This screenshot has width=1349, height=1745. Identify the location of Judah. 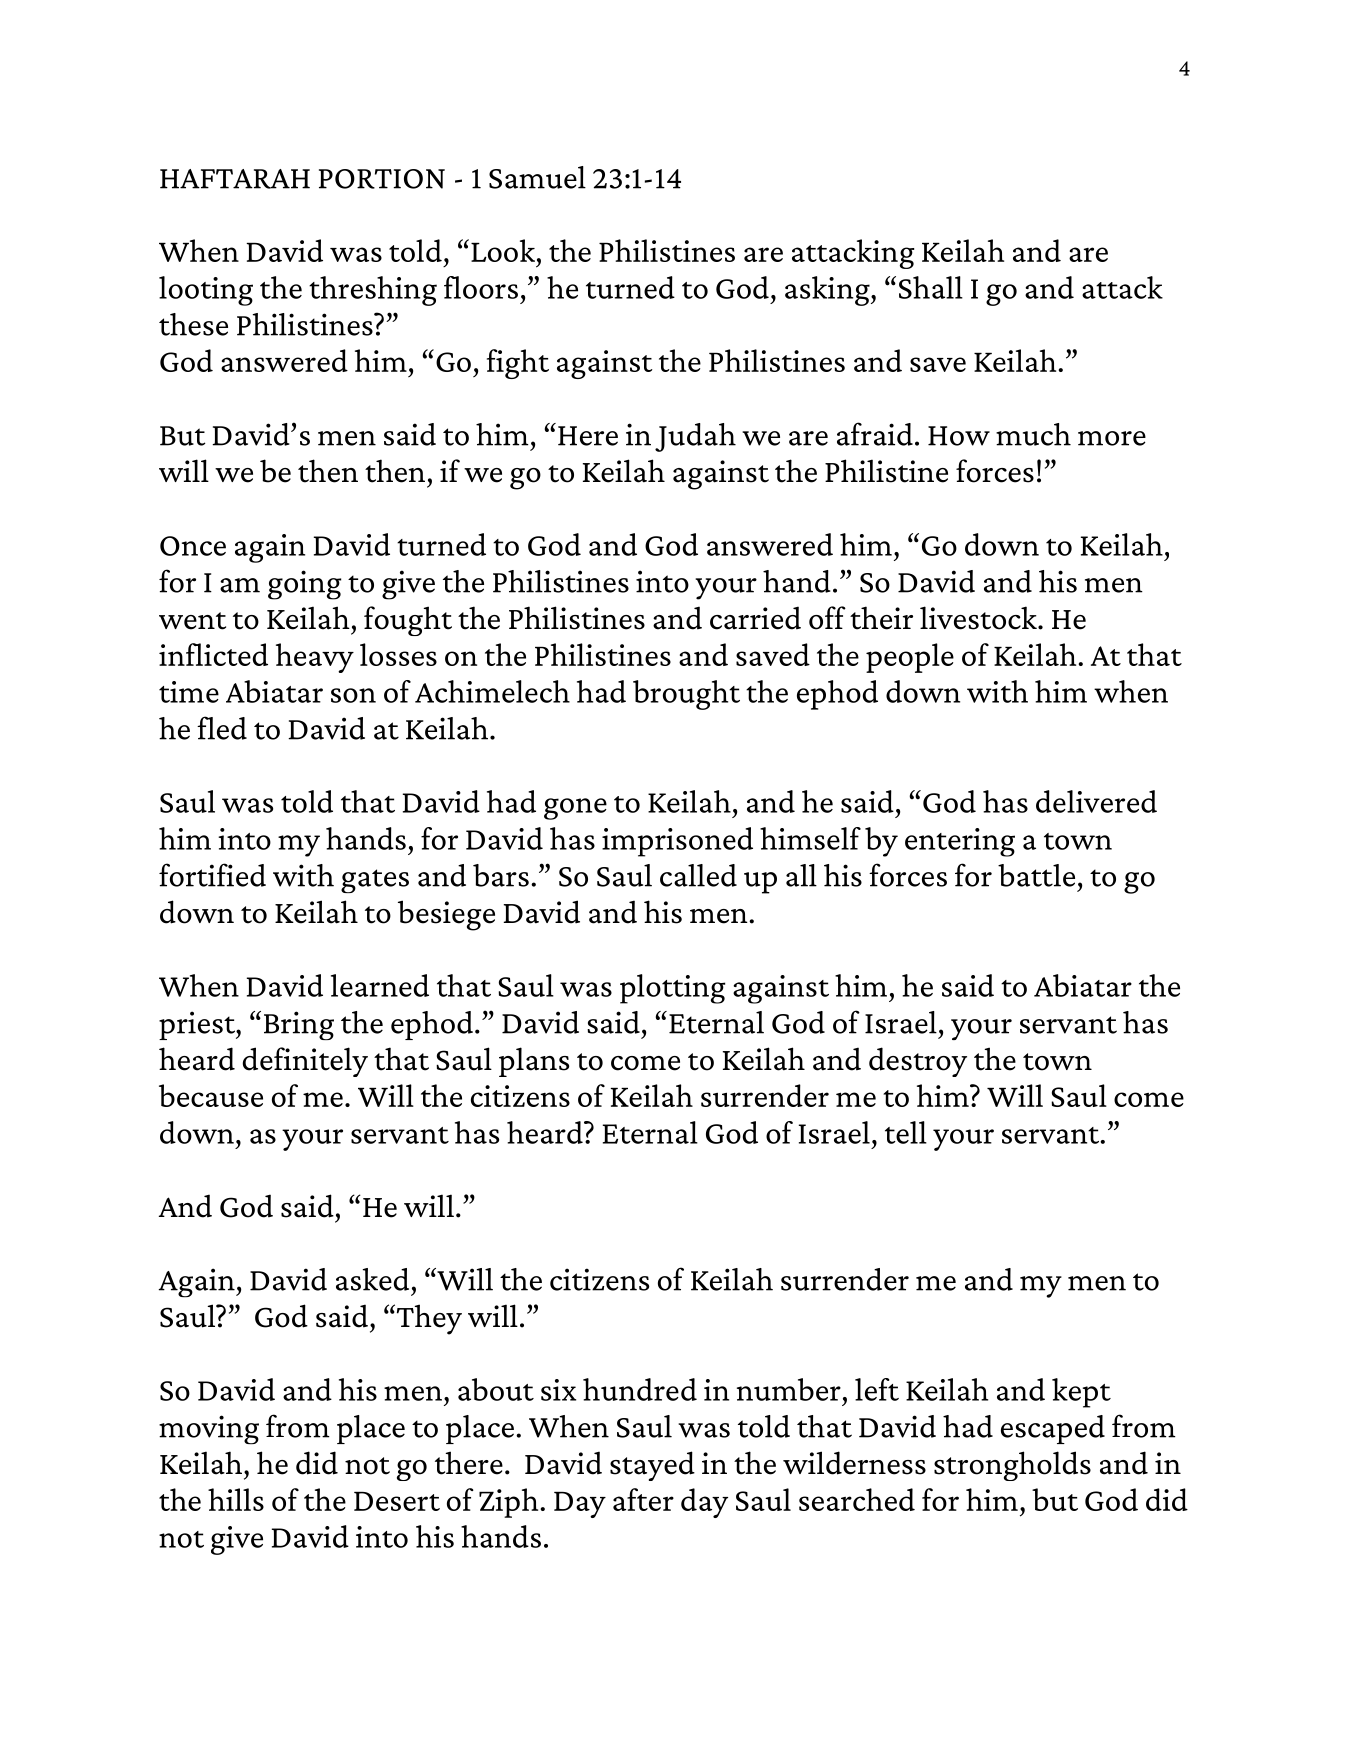
(695, 437).
